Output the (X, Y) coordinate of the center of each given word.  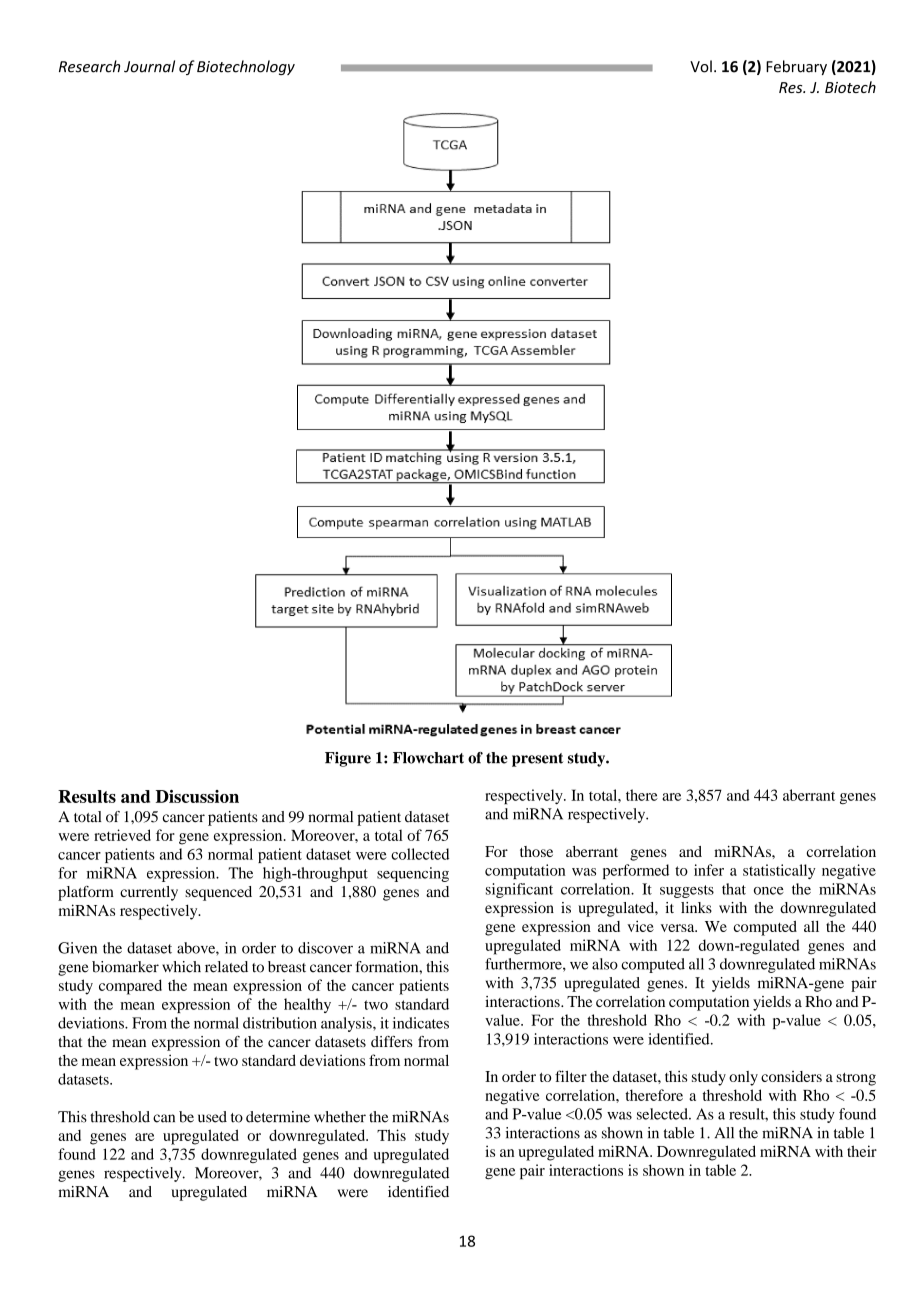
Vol (701, 66)
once (769, 891)
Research (89, 66)
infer (709, 870)
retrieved (122, 835)
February (796, 67)
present (537, 760)
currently (149, 893)
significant (519, 890)
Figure (348, 759)
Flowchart (428, 758)
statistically (779, 871)
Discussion (197, 796)
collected (420, 854)
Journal (149, 66)
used (212, 1117)
